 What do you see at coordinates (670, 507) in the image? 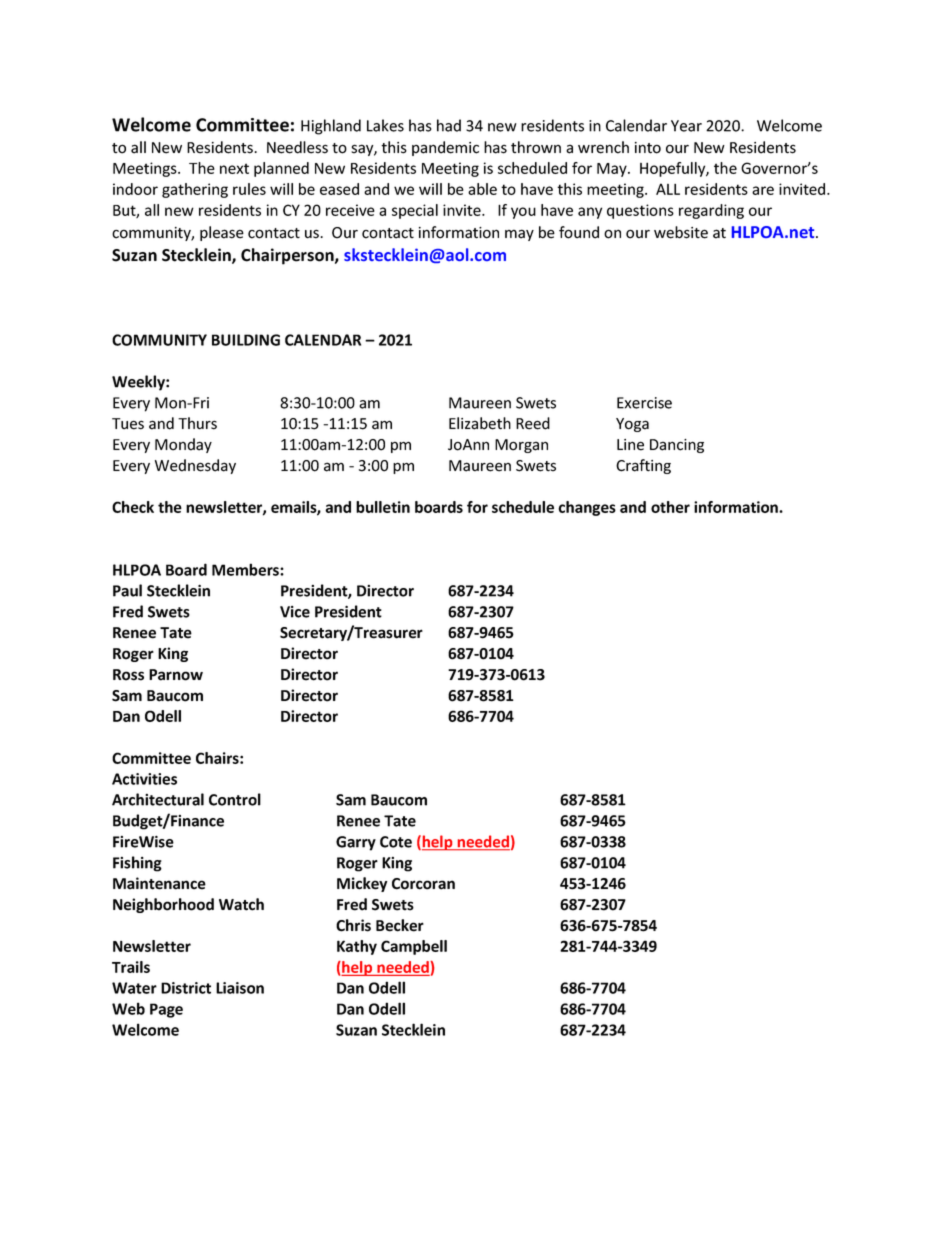
I see `other` at bounding box center [670, 507].
